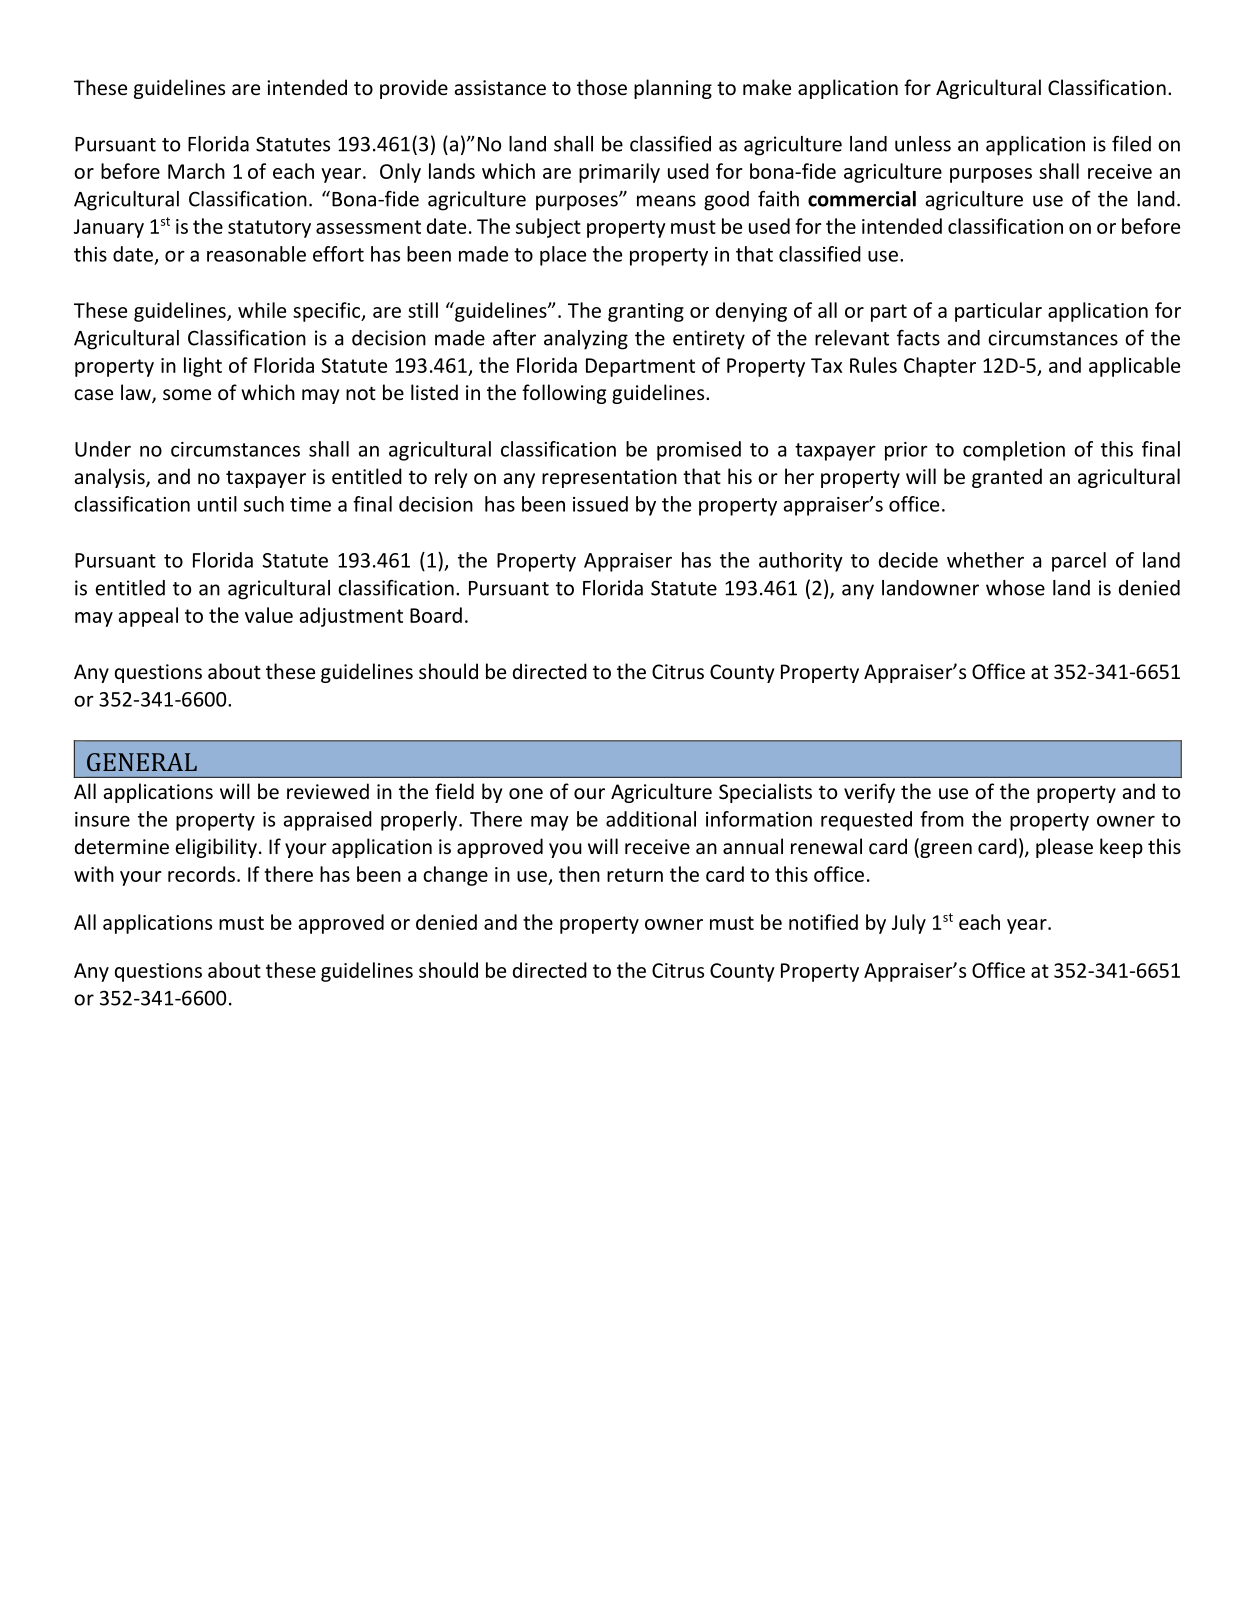 The height and width of the document is (1624, 1255). Describe the element at coordinates (923, 144) in the document. I see `unless` at that location.
